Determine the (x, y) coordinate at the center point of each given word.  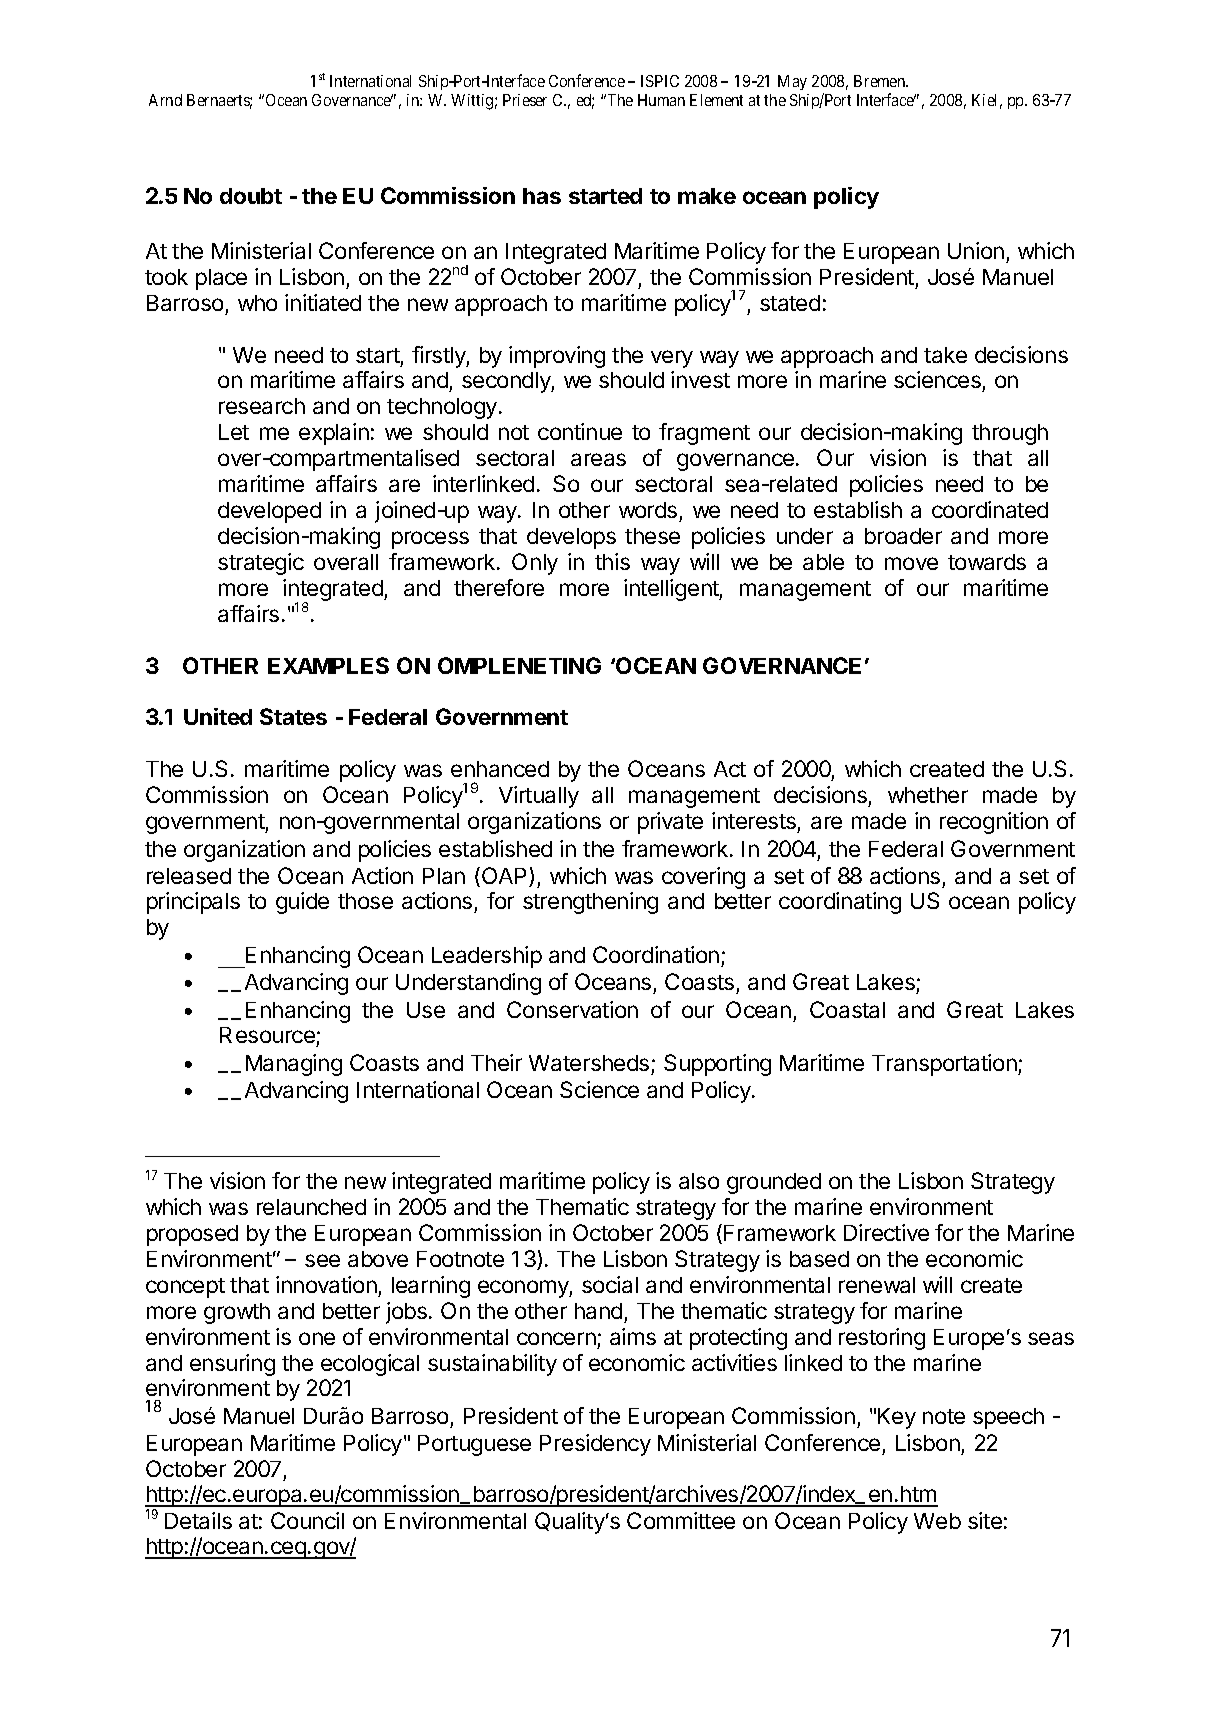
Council (307, 1520)
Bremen (881, 81)
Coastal (847, 1009)
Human (661, 100)
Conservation (572, 1009)
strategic (261, 564)
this (612, 561)
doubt (251, 196)
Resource (268, 1037)
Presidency (595, 1445)
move (911, 563)
